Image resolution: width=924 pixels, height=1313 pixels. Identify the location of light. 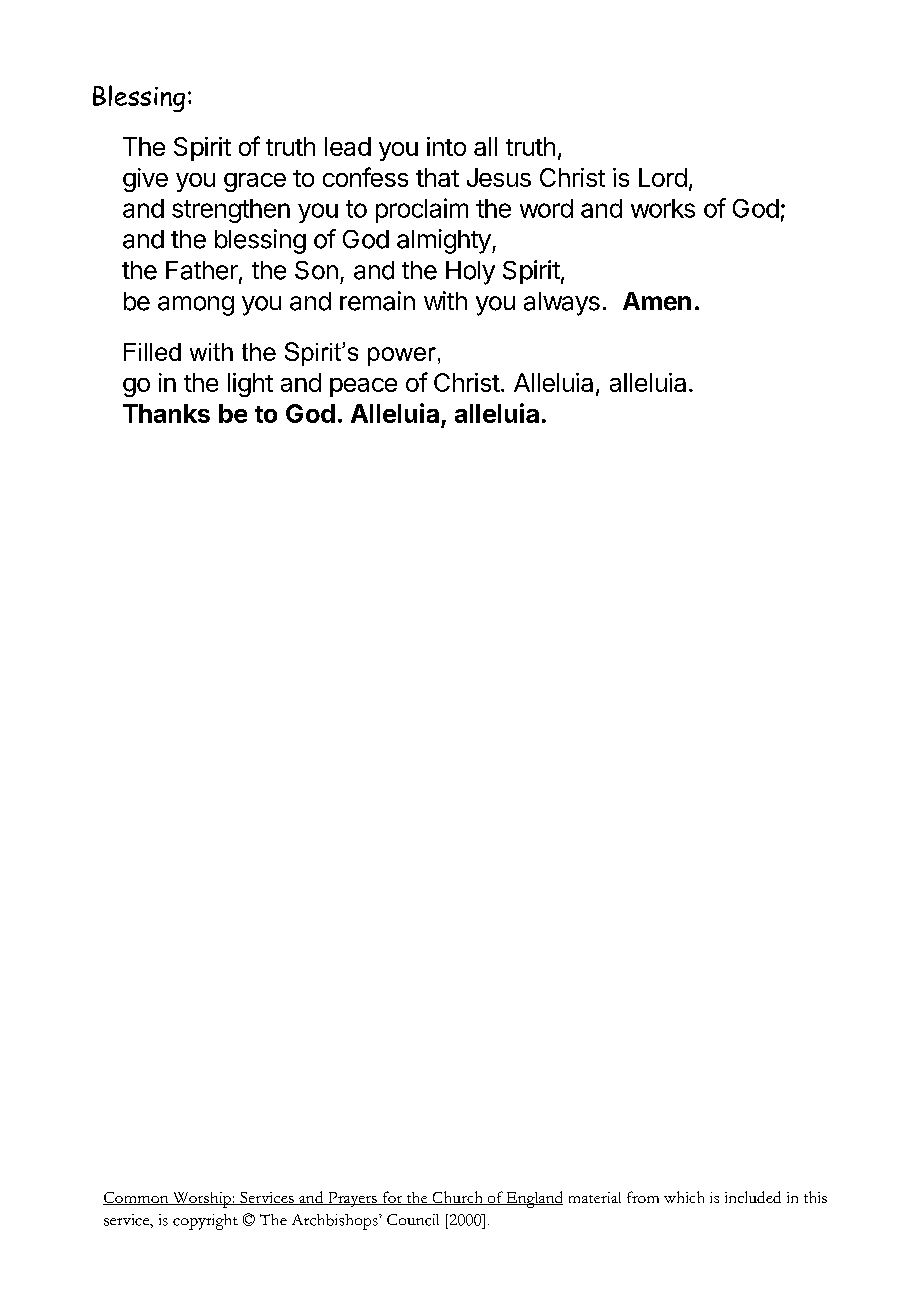
(250, 385).
